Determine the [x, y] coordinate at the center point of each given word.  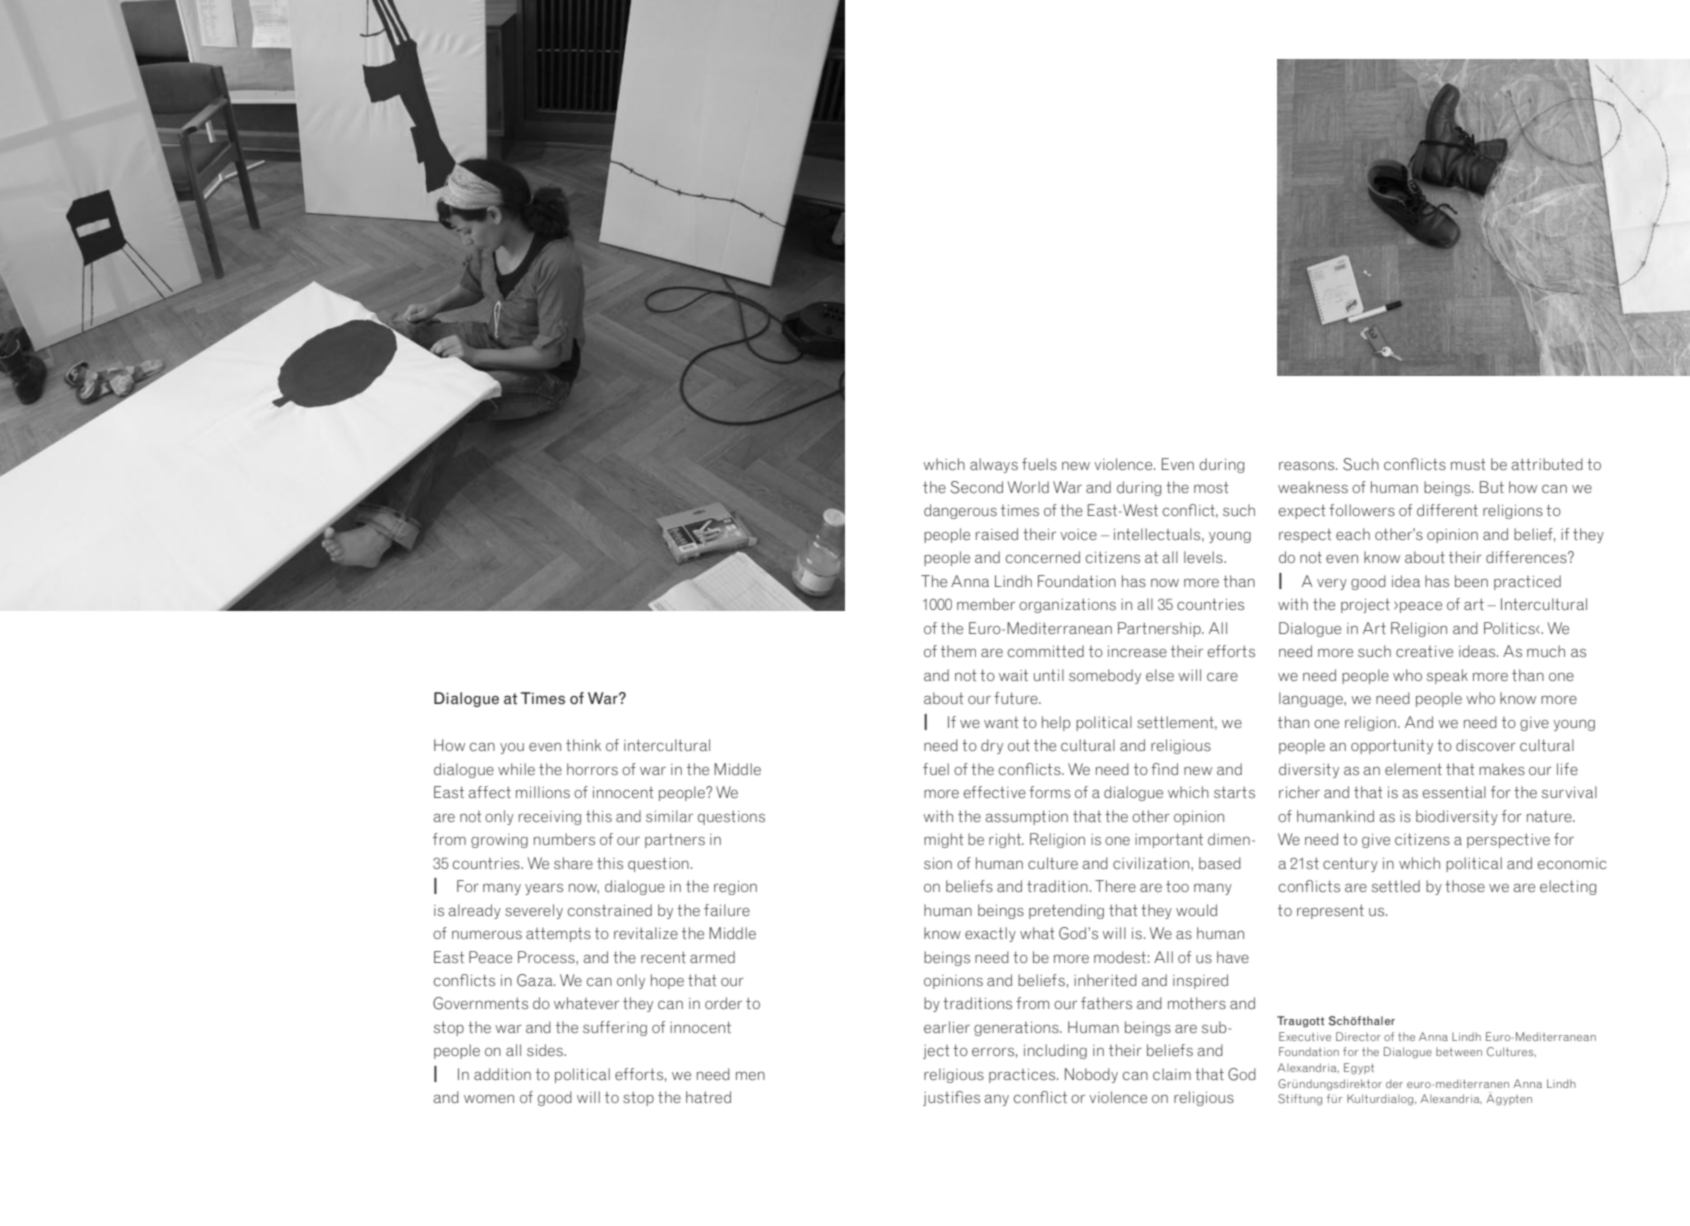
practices [1023, 1076]
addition [502, 1074]
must [1468, 464]
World [1028, 487]
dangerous [960, 511]
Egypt [1359, 1069]
